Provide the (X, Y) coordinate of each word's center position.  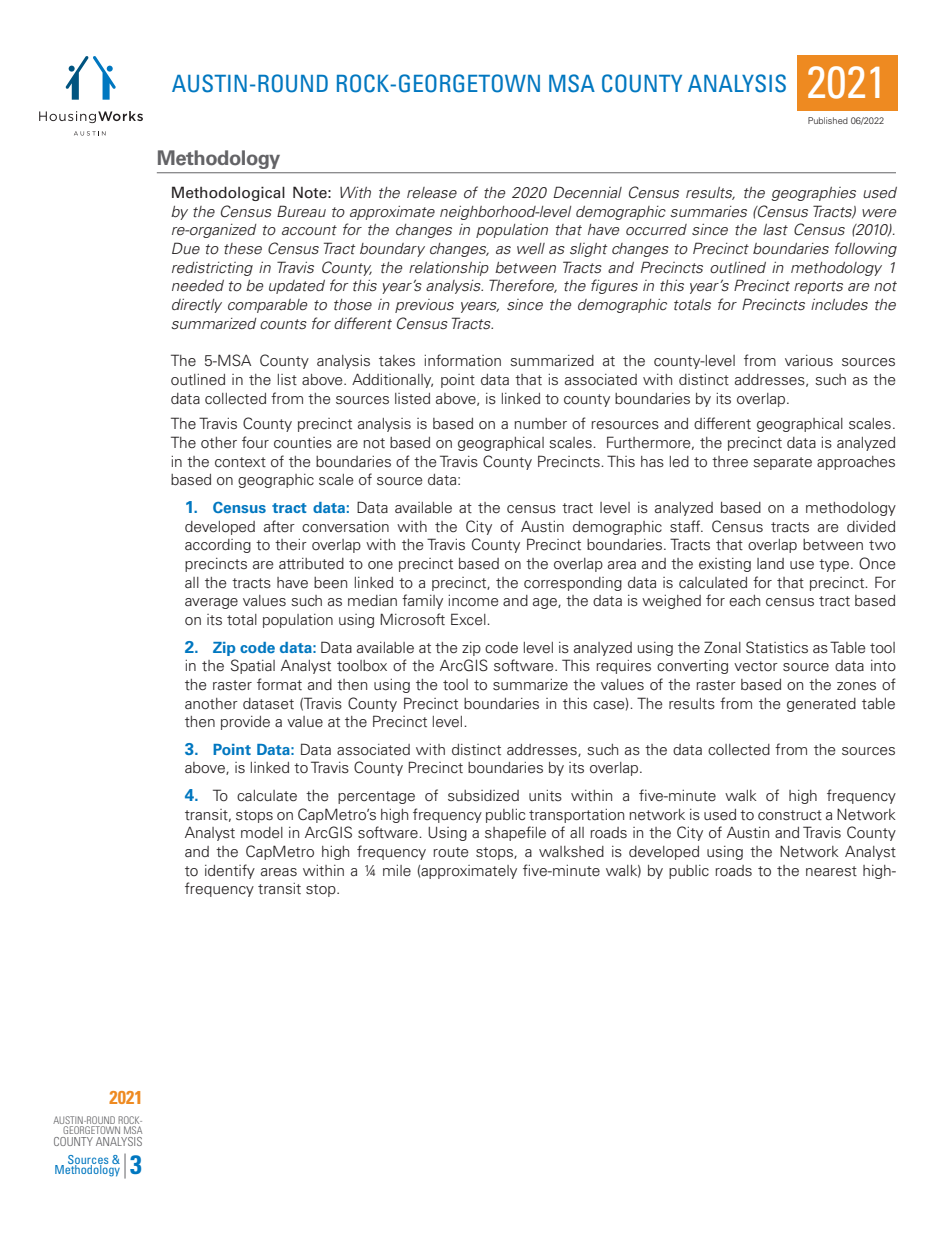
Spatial (253, 666)
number (540, 424)
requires (623, 667)
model (262, 833)
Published (828, 120)
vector (756, 666)
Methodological (228, 193)
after (279, 526)
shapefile (515, 833)
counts (283, 324)
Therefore (523, 286)
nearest (831, 871)
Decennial (587, 192)
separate (782, 463)
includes (839, 305)
